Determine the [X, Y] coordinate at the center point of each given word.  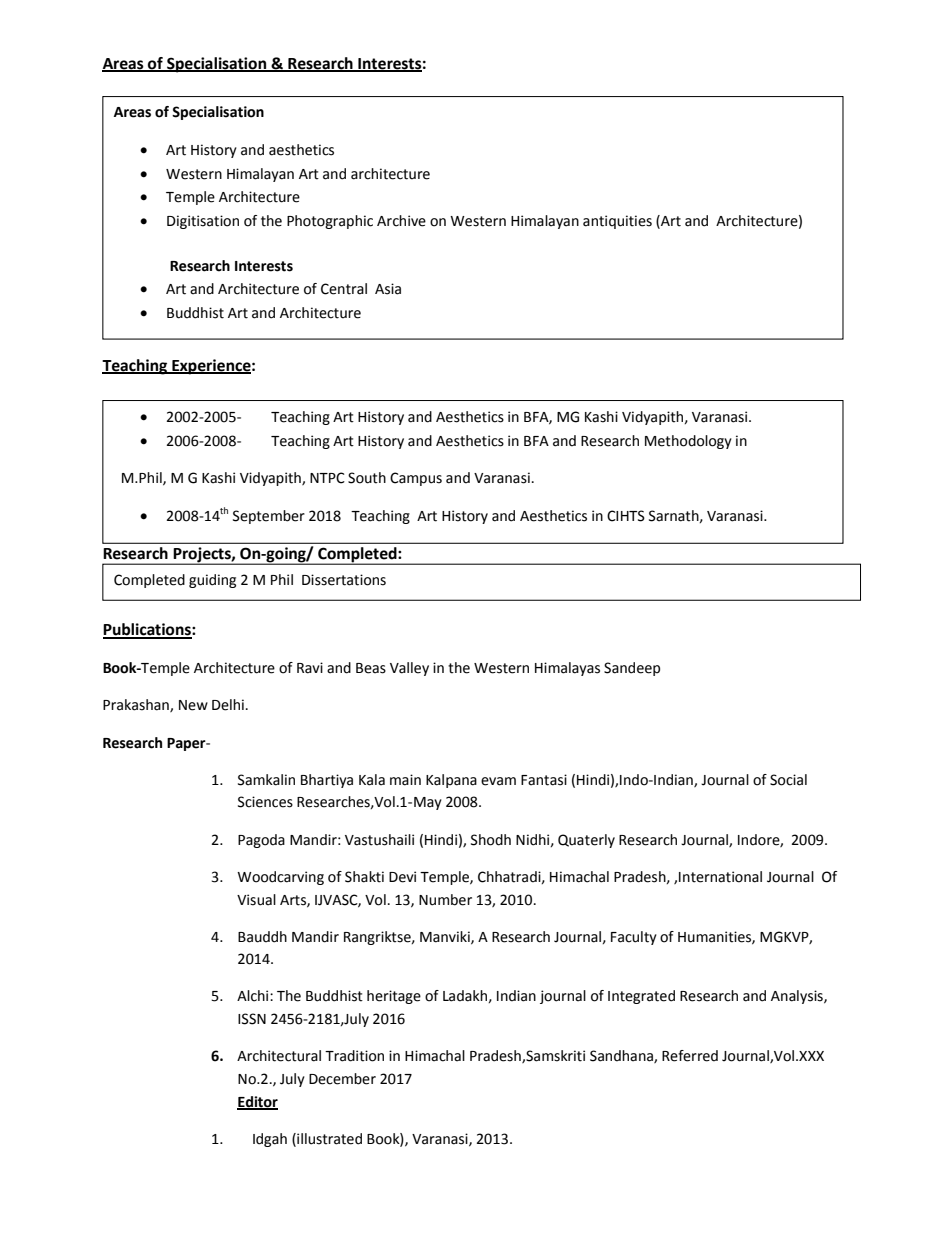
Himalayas [567, 669]
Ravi [310, 668]
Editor [257, 1102]
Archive [401, 221]
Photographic [330, 222]
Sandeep [632, 669]
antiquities [617, 222]
